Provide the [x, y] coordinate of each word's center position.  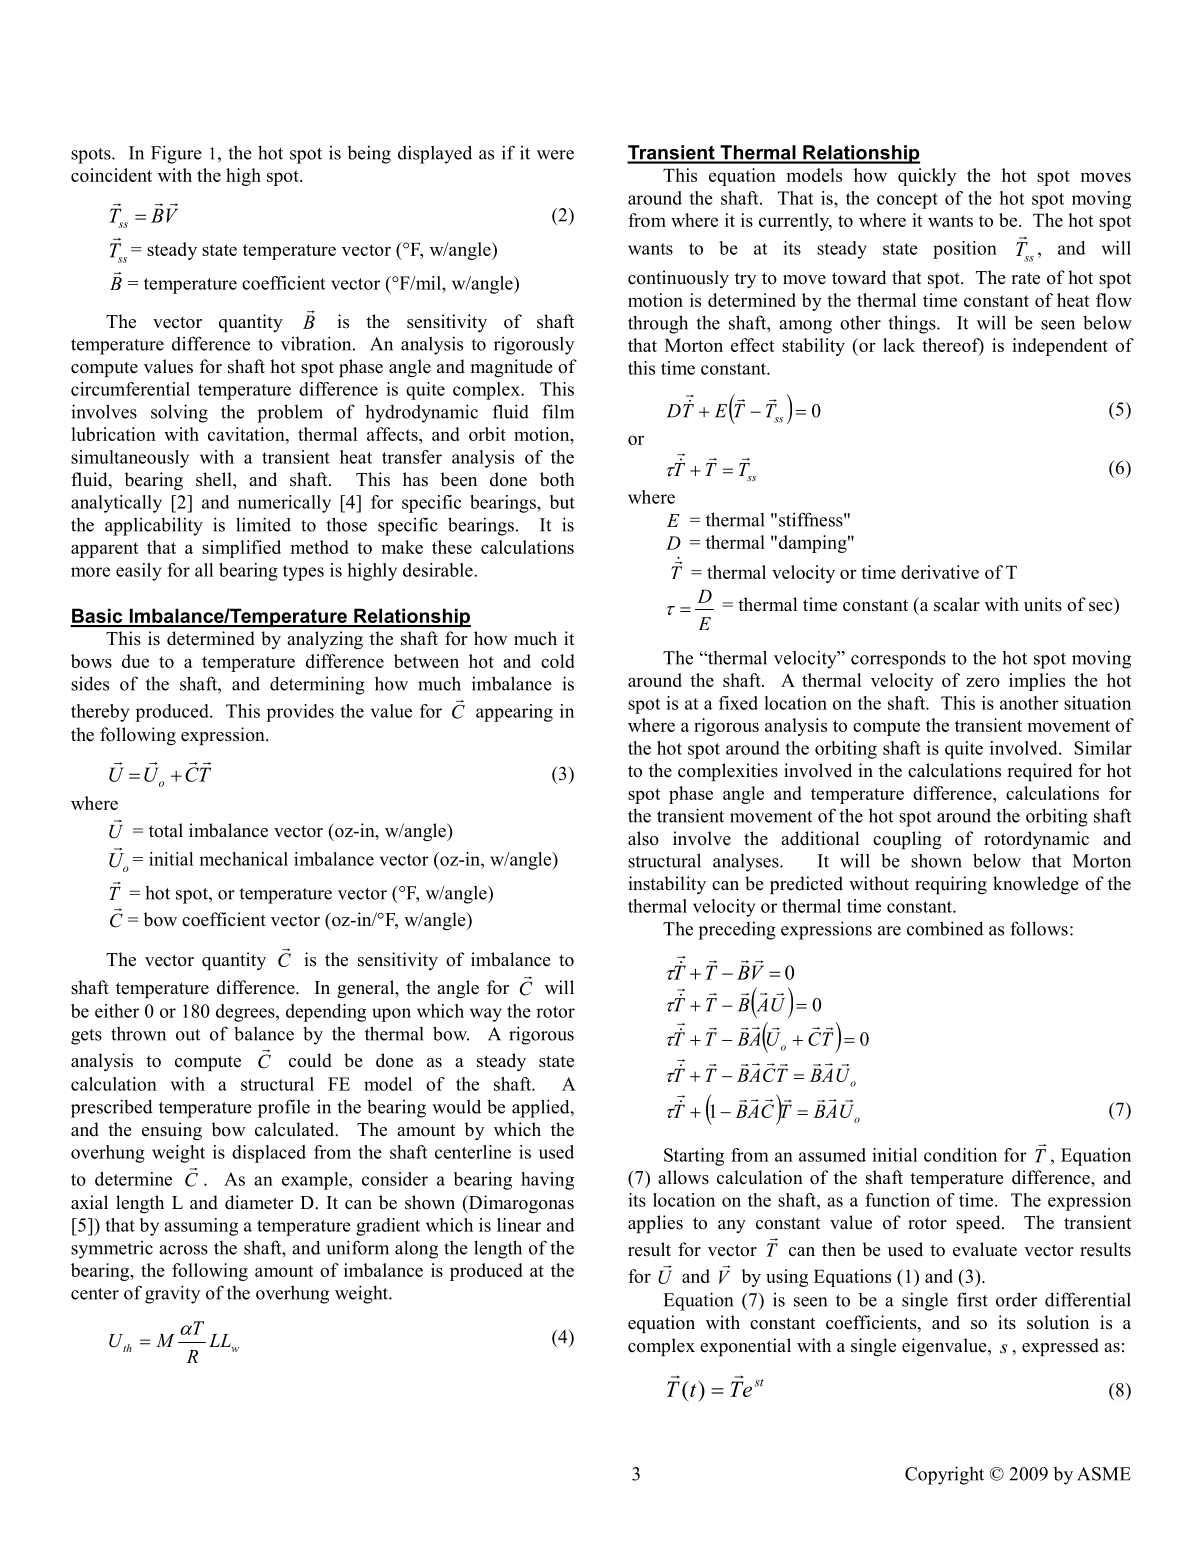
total [166, 830]
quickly [927, 177]
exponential [745, 1347]
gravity [172, 1294]
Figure [176, 154]
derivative [940, 572]
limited [263, 524]
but [562, 502]
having [547, 1181]
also [643, 838]
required [1039, 772]
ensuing [172, 1131]
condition [960, 1155]
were [555, 155]
